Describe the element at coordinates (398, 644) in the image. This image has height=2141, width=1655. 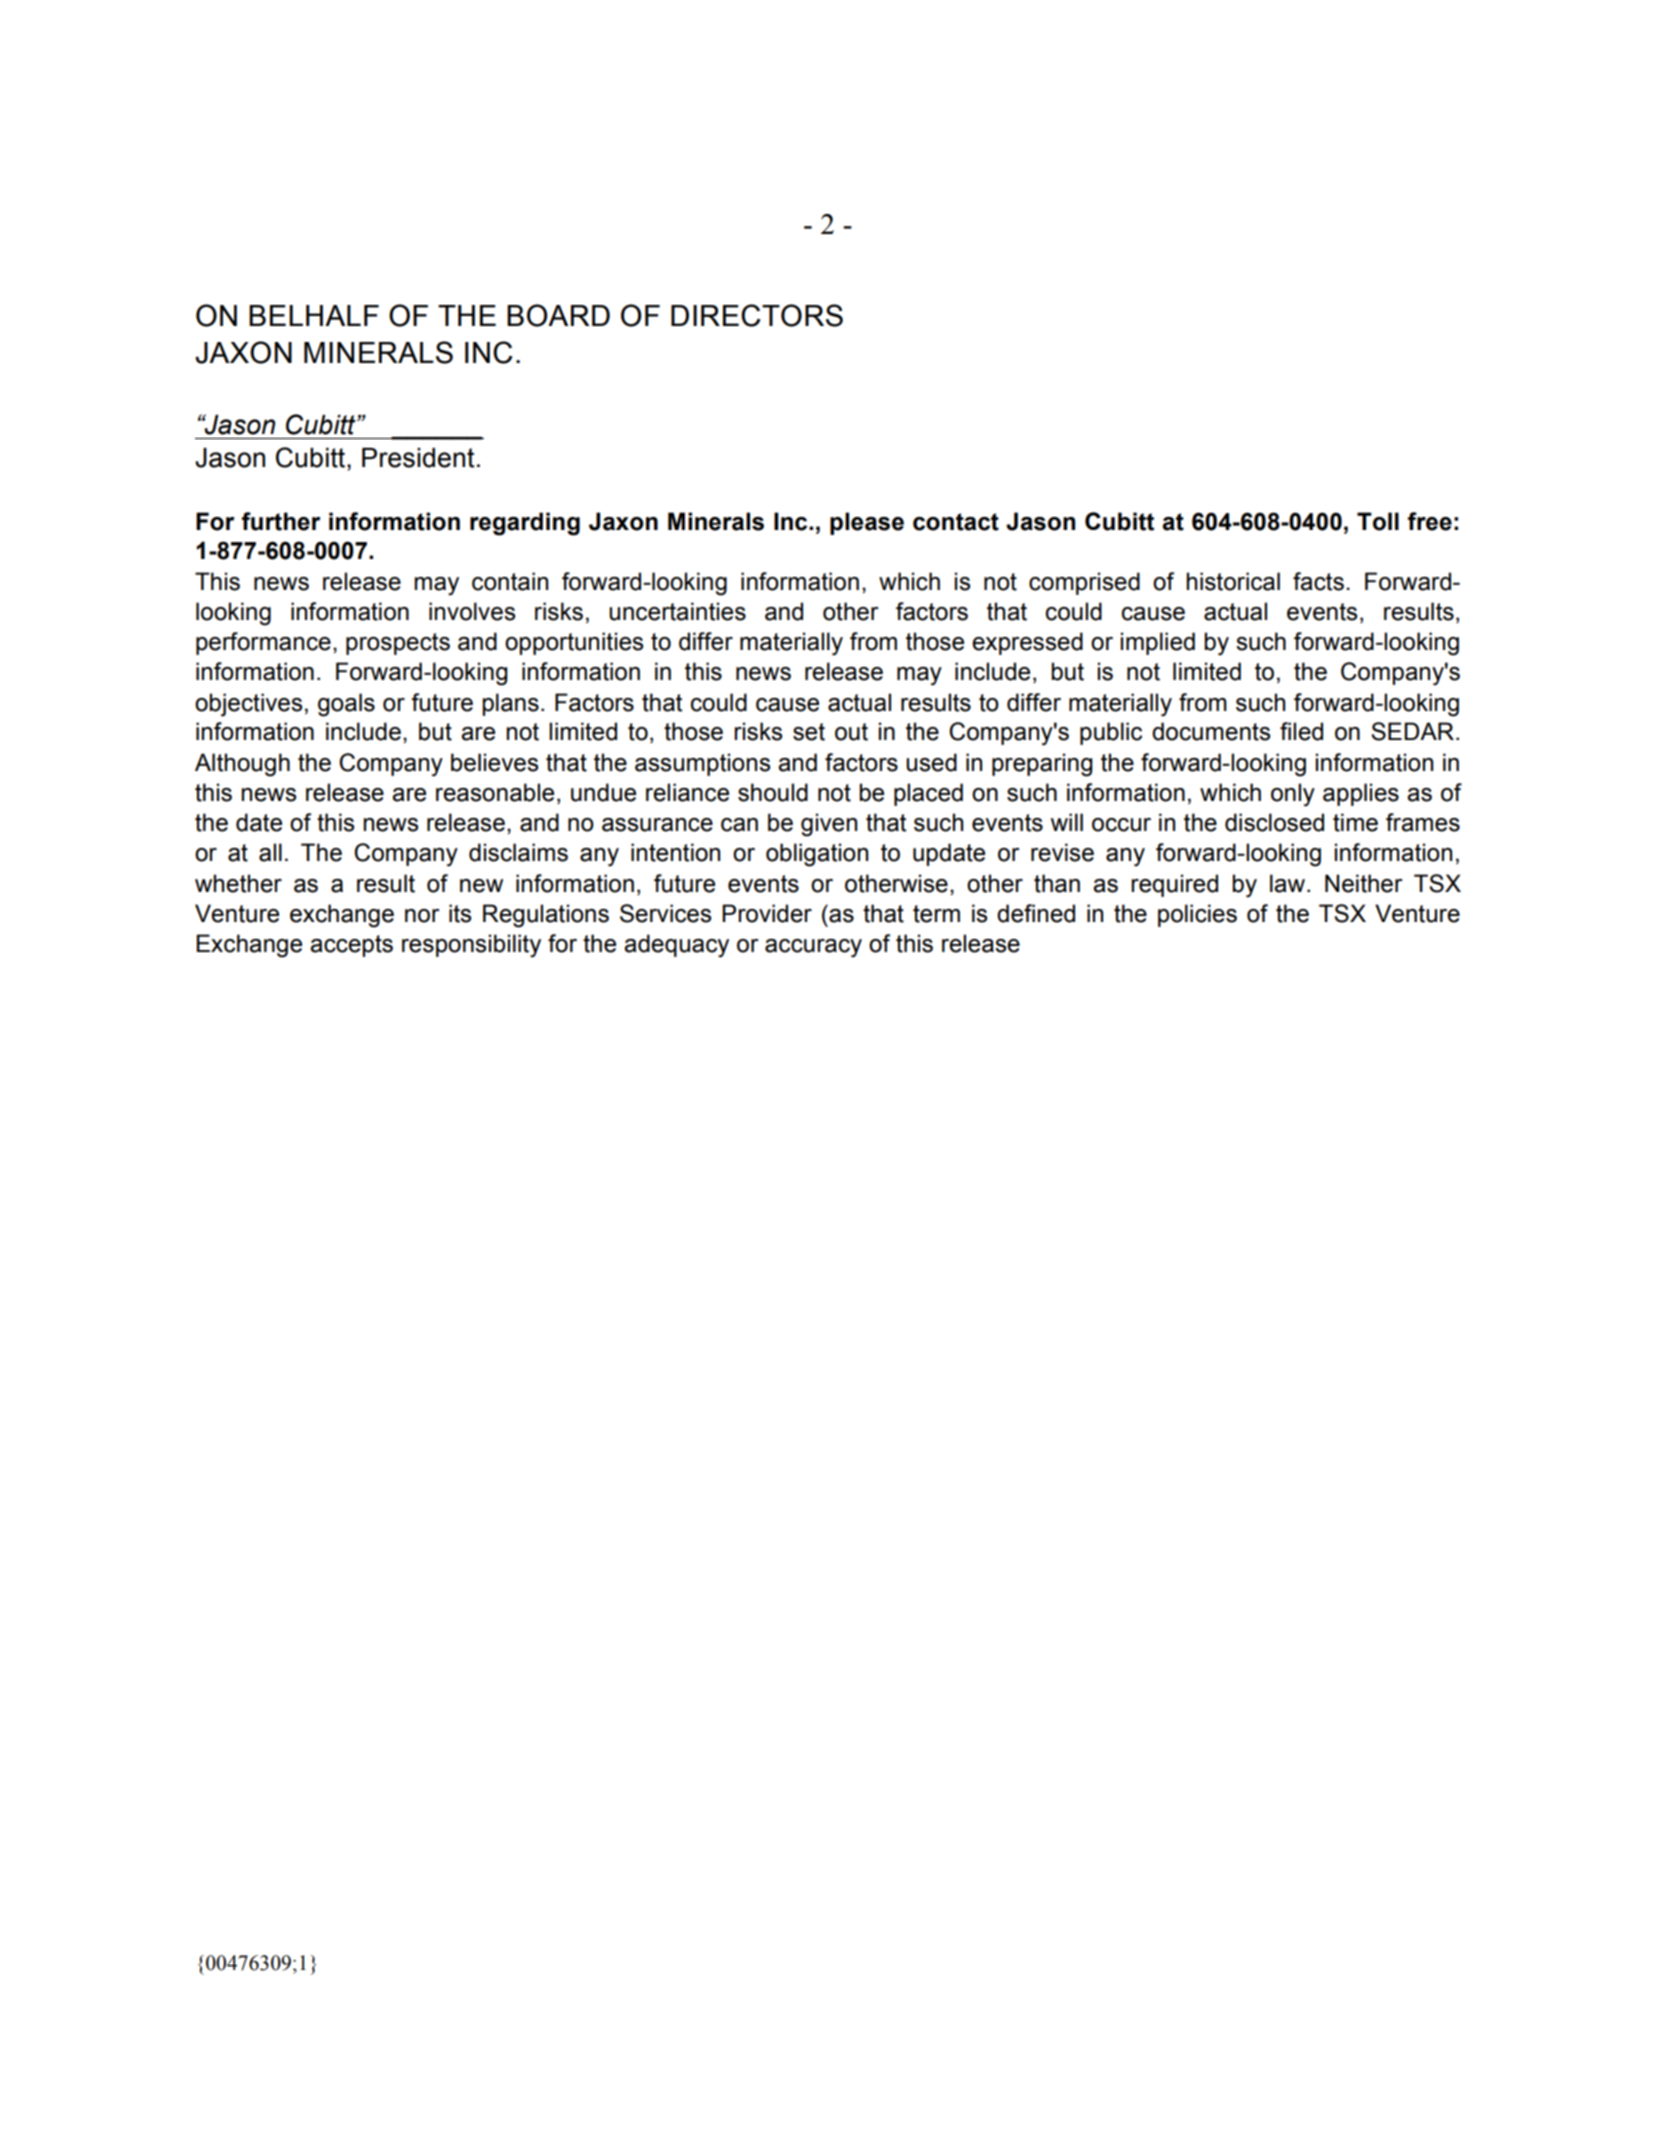
I see `prospects` at that location.
